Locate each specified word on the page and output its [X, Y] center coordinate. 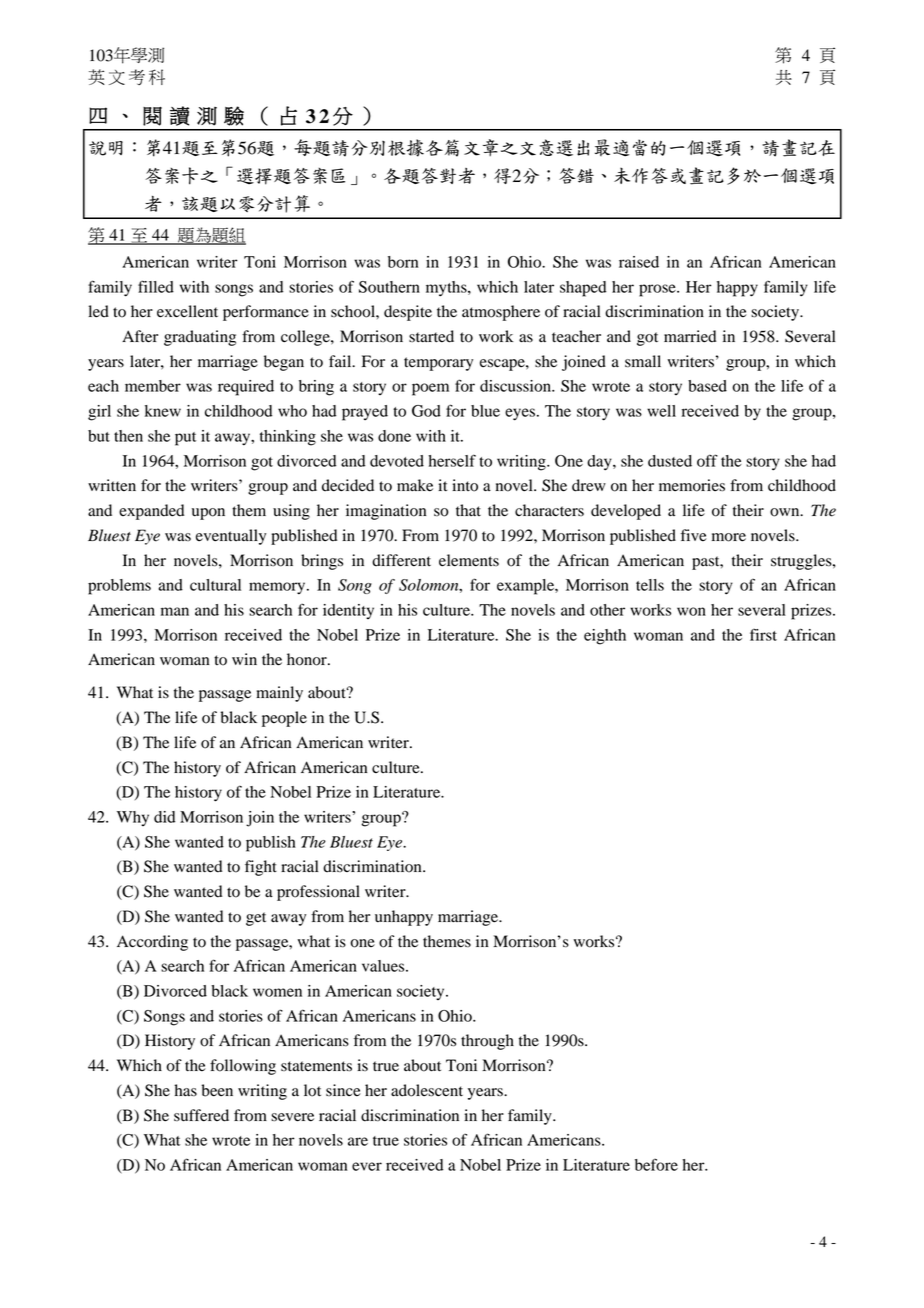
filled [156, 286]
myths [447, 289]
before [656, 1164]
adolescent [427, 1090]
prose [658, 290]
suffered [201, 1115]
